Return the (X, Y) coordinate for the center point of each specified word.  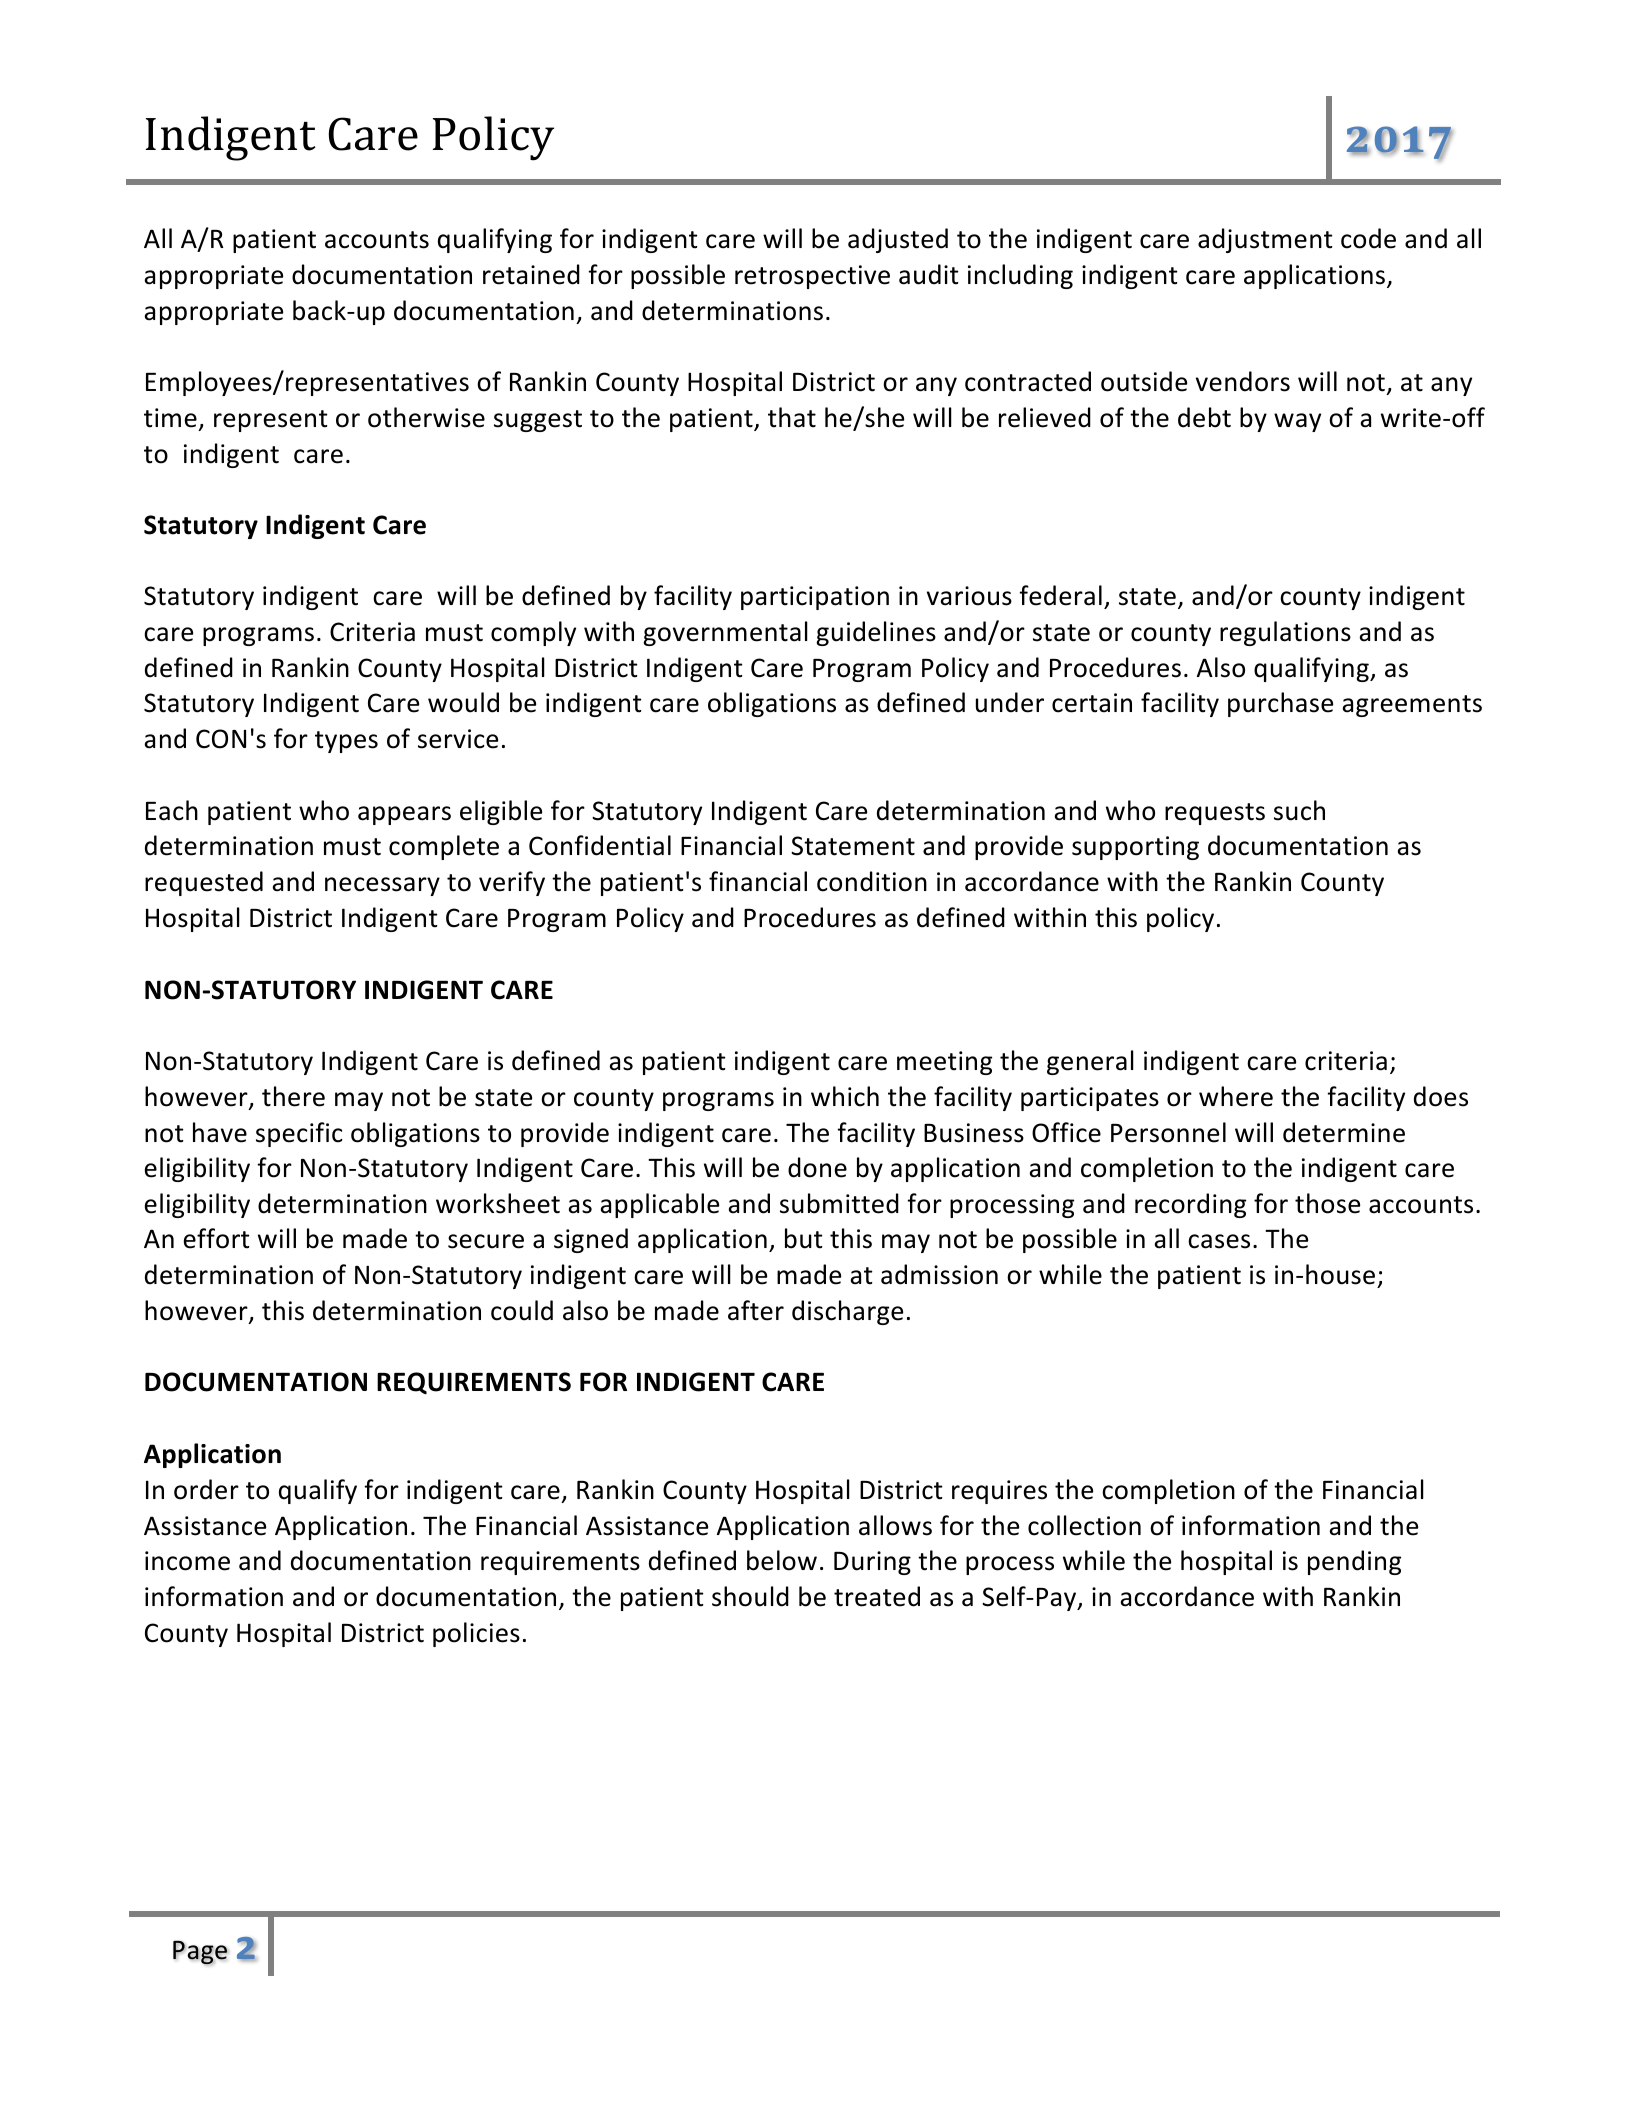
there (293, 1096)
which (845, 1096)
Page (200, 1952)
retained (531, 274)
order (206, 1489)
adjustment (1265, 240)
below (782, 1560)
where (1236, 1096)
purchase (1280, 704)
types (346, 742)
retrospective (812, 277)
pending (1354, 1562)
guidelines (876, 633)
